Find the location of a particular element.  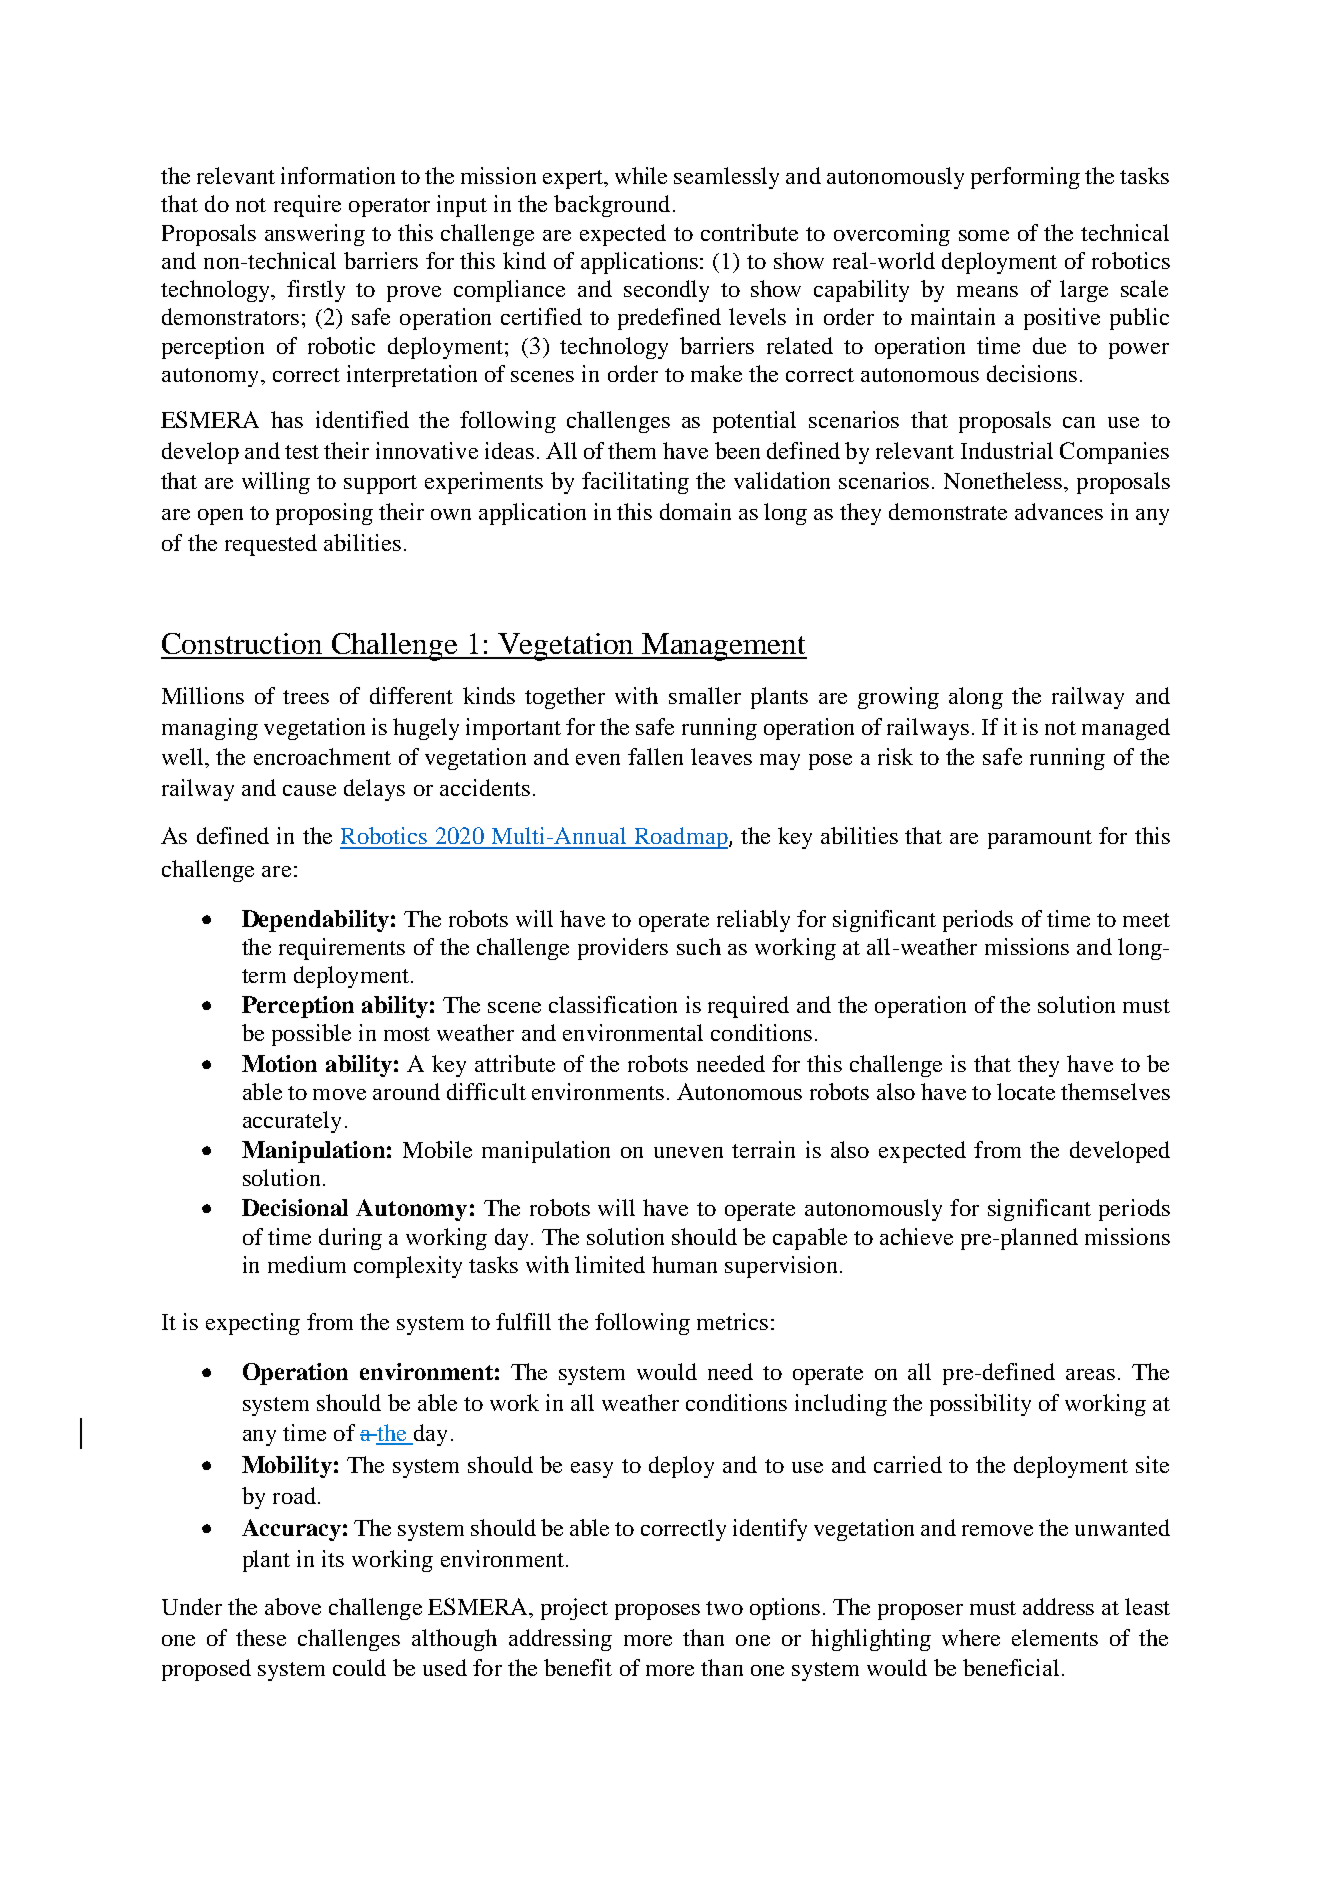

domain is located at coordinates (695, 511).
